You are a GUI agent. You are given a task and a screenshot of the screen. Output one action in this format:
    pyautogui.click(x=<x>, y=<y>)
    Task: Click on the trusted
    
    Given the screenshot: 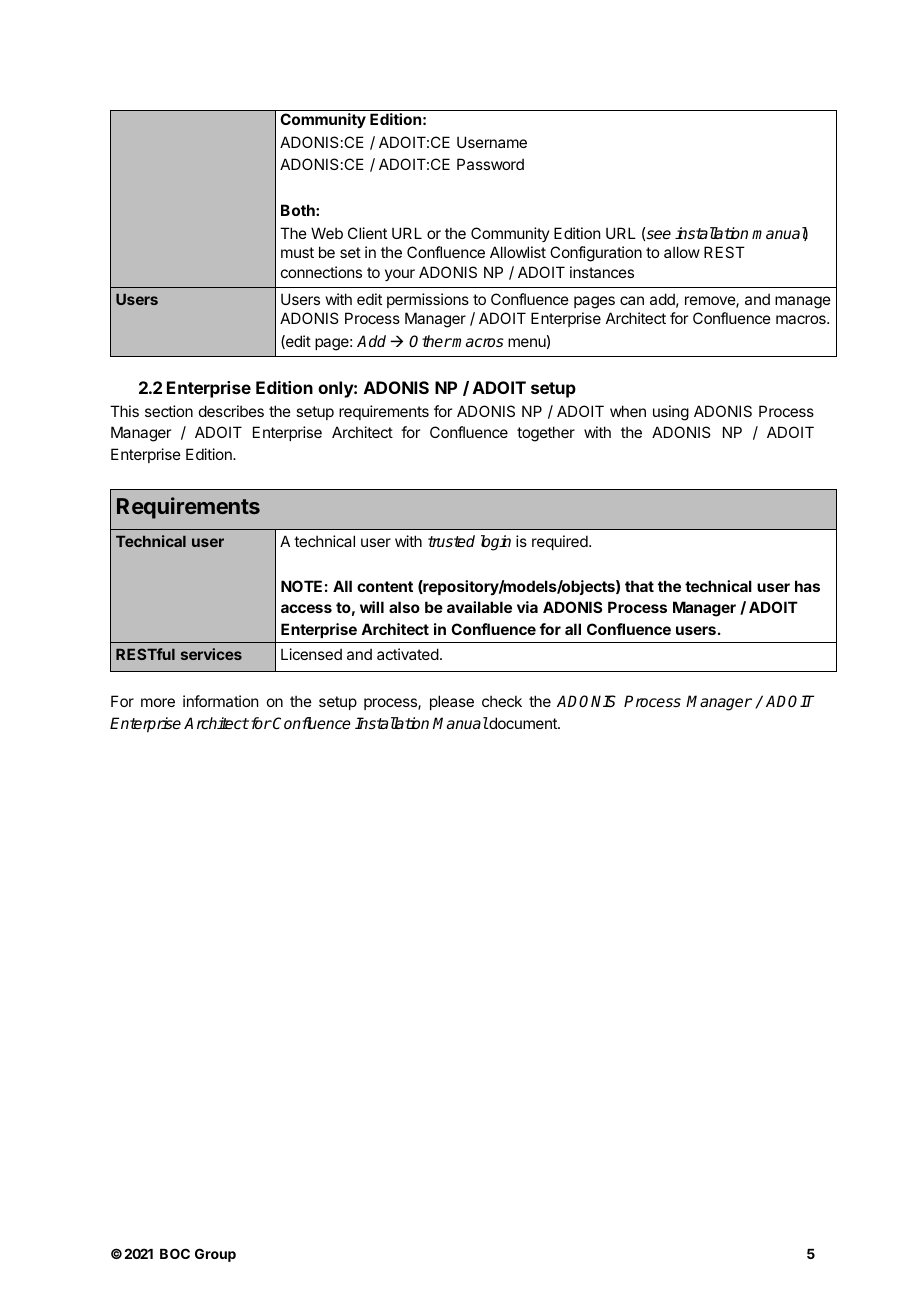 What is the action you would take?
    pyautogui.click(x=451, y=541)
